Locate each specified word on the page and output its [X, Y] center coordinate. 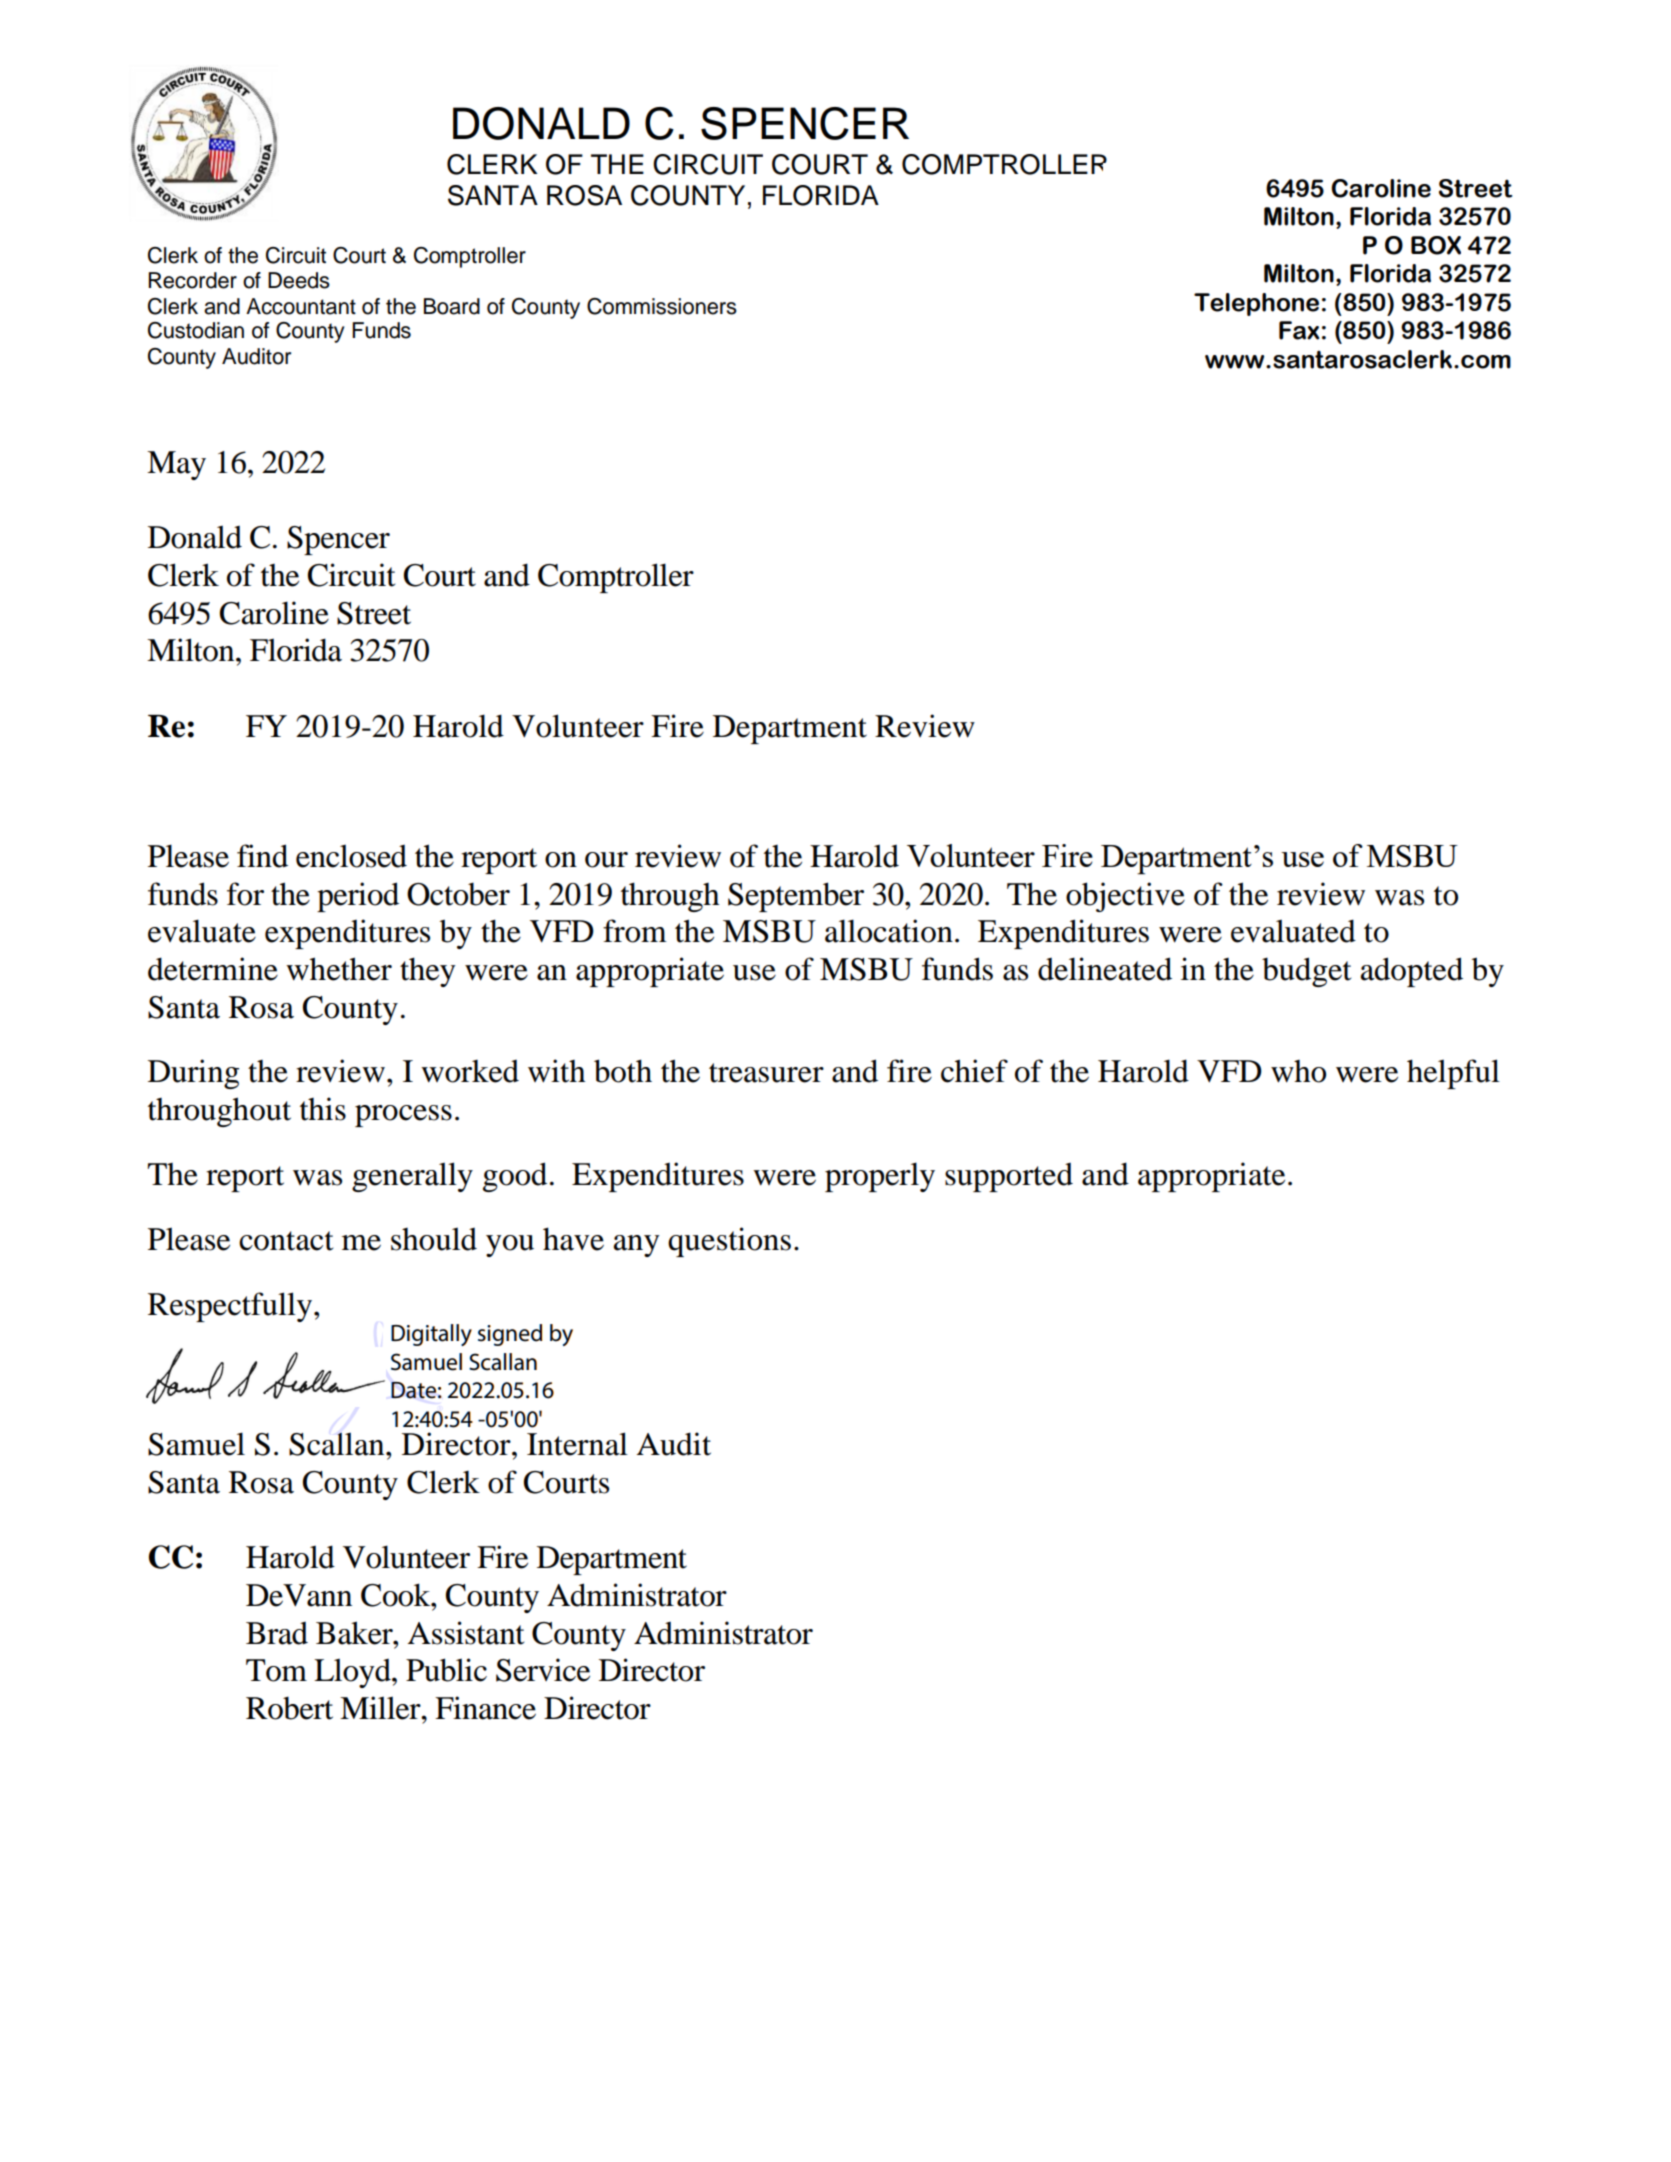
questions [729, 1242]
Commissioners [662, 306]
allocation [889, 931]
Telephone [1256, 304]
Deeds [299, 280]
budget [1306, 972]
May [176, 465]
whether [339, 969]
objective [1125, 897]
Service [543, 1670]
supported [1009, 1177]
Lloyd [353, 1673]
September [796, 897]
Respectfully [230, 1307]
